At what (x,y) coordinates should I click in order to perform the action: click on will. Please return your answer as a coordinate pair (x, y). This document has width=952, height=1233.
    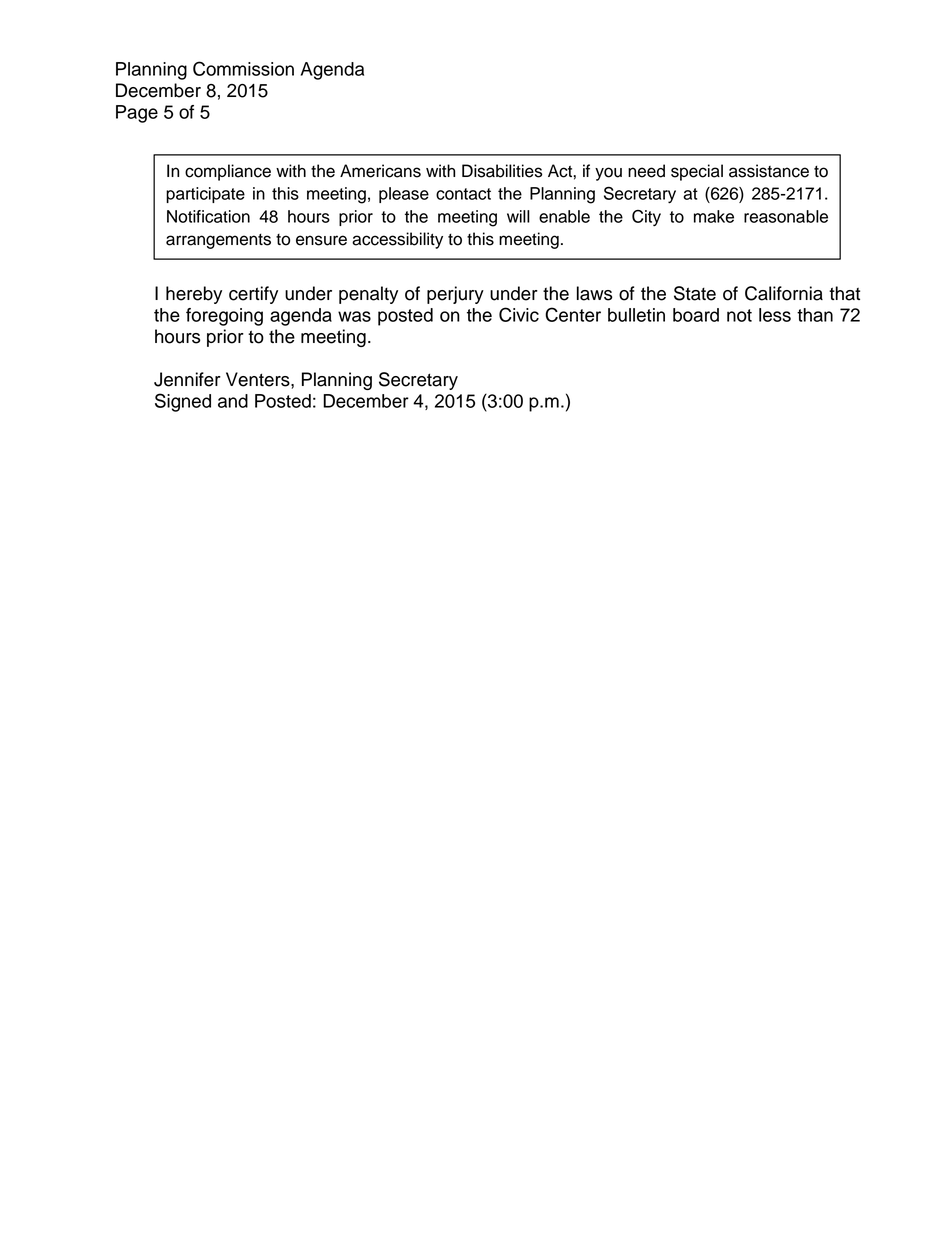
    Looking at the image, I should click on (518, 216).
